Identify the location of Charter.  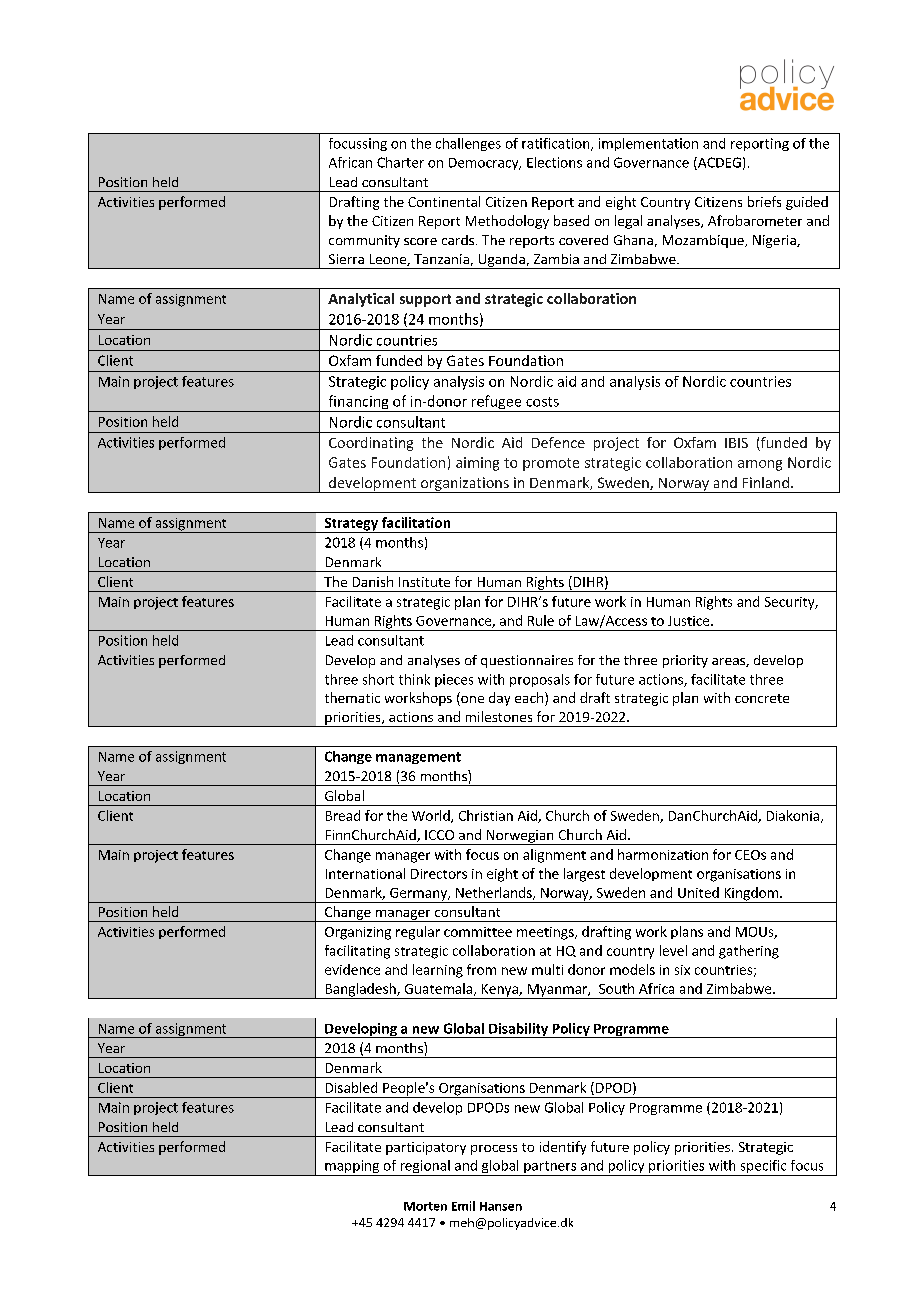
(400, 162).
